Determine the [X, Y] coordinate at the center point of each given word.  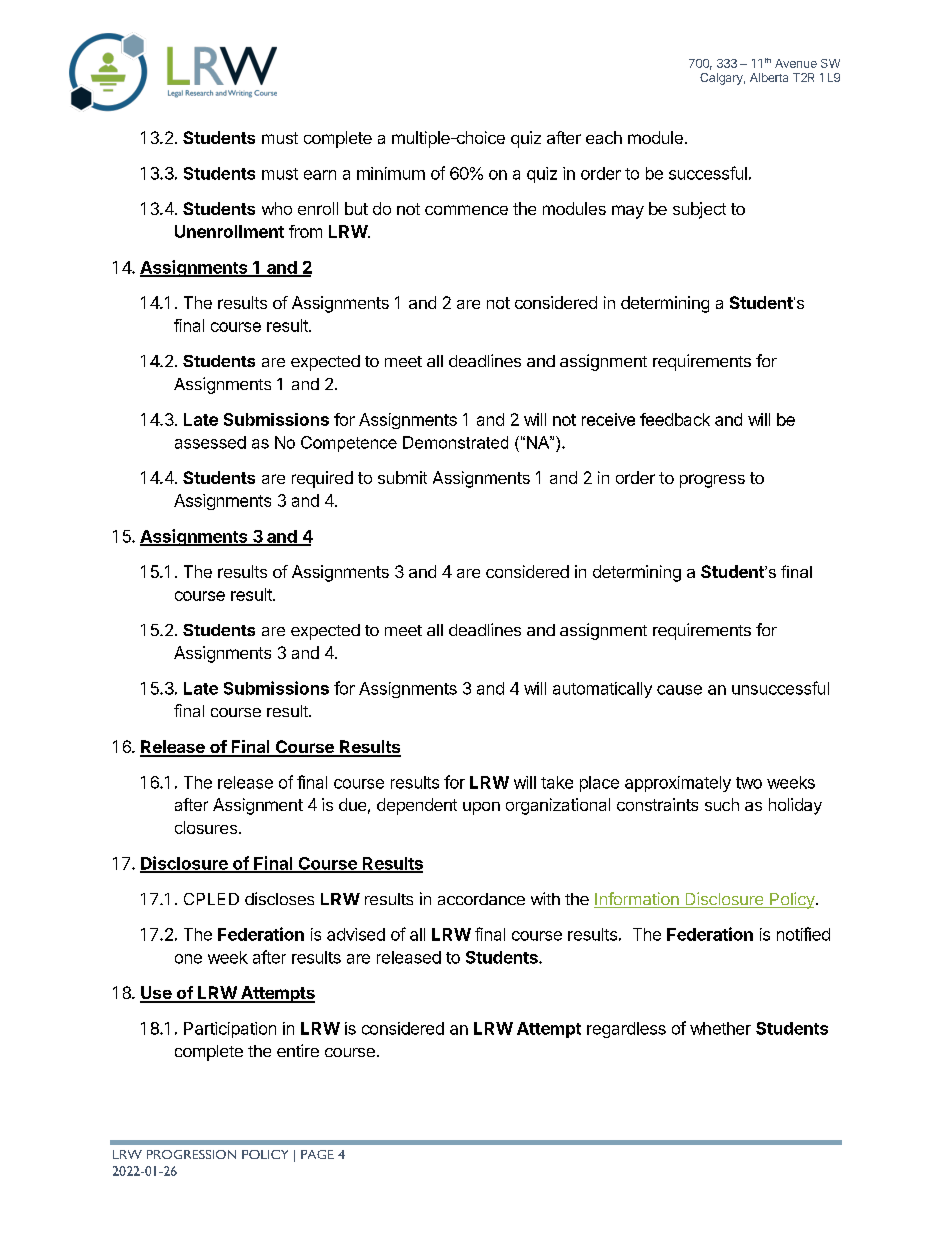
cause [679, 690]
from [305, 231]
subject [699, 210]
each [604, 137]
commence [466, 210]
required [322, 479]
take [557, 782]
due [352, 804]
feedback [675, 419]
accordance [481, 899]
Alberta [769, 77]
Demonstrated [455, 442]
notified [803, 934]
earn [320, 175]
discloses [279, 898]
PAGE [317, 1154]
